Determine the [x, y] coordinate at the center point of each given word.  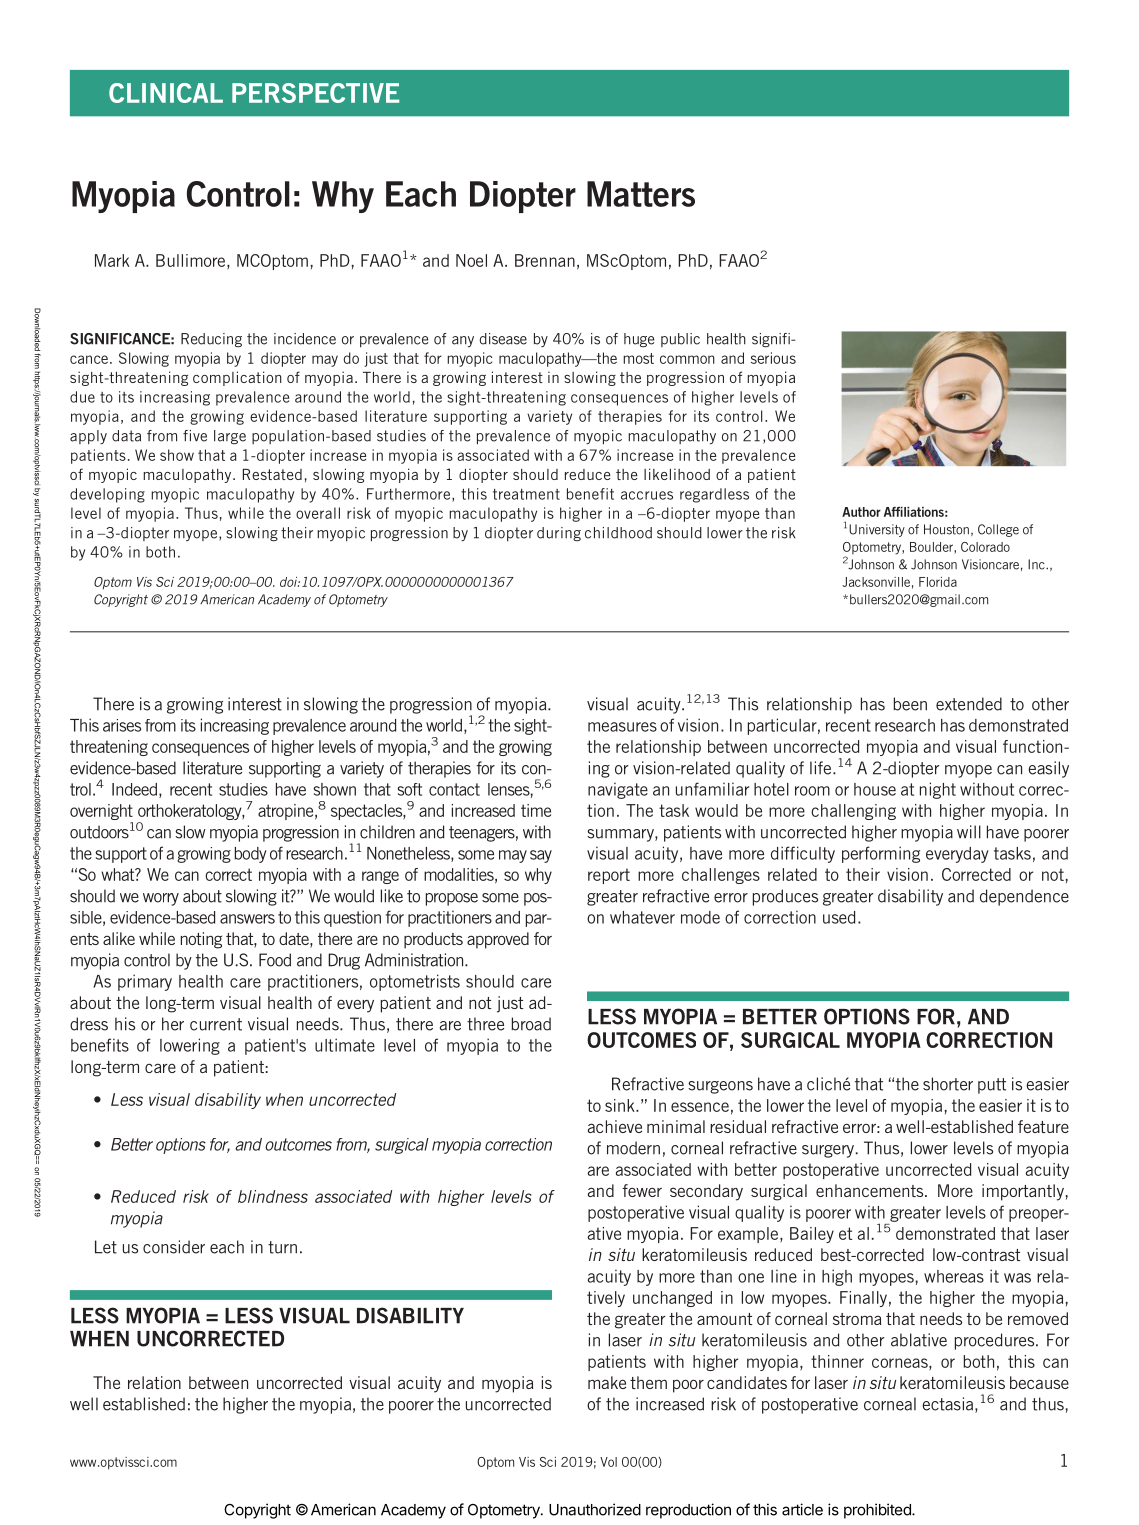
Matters [641, 194]
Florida [938, 582]
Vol [608, 1462]
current [216, 1024]
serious [773, 358]
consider [174, 1247]
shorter [948, 1084]
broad [531, 1024]
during [559, 534]
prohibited [878, 1511]
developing [107, 495]
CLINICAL [166, 93]
